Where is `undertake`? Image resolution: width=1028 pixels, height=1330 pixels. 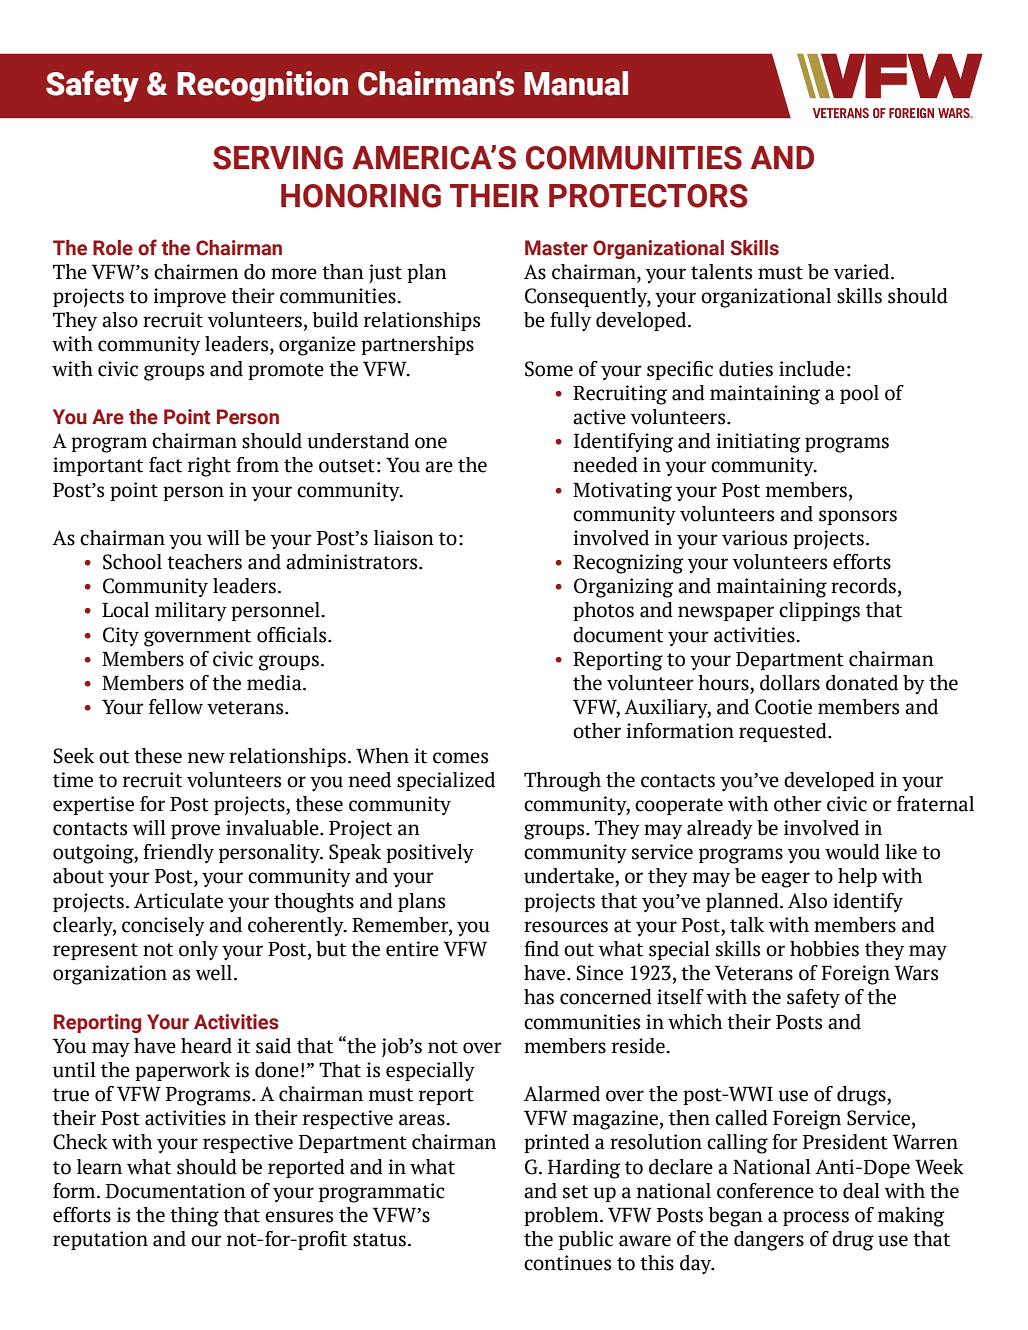
undertake is located at coordinates (570, 876).
